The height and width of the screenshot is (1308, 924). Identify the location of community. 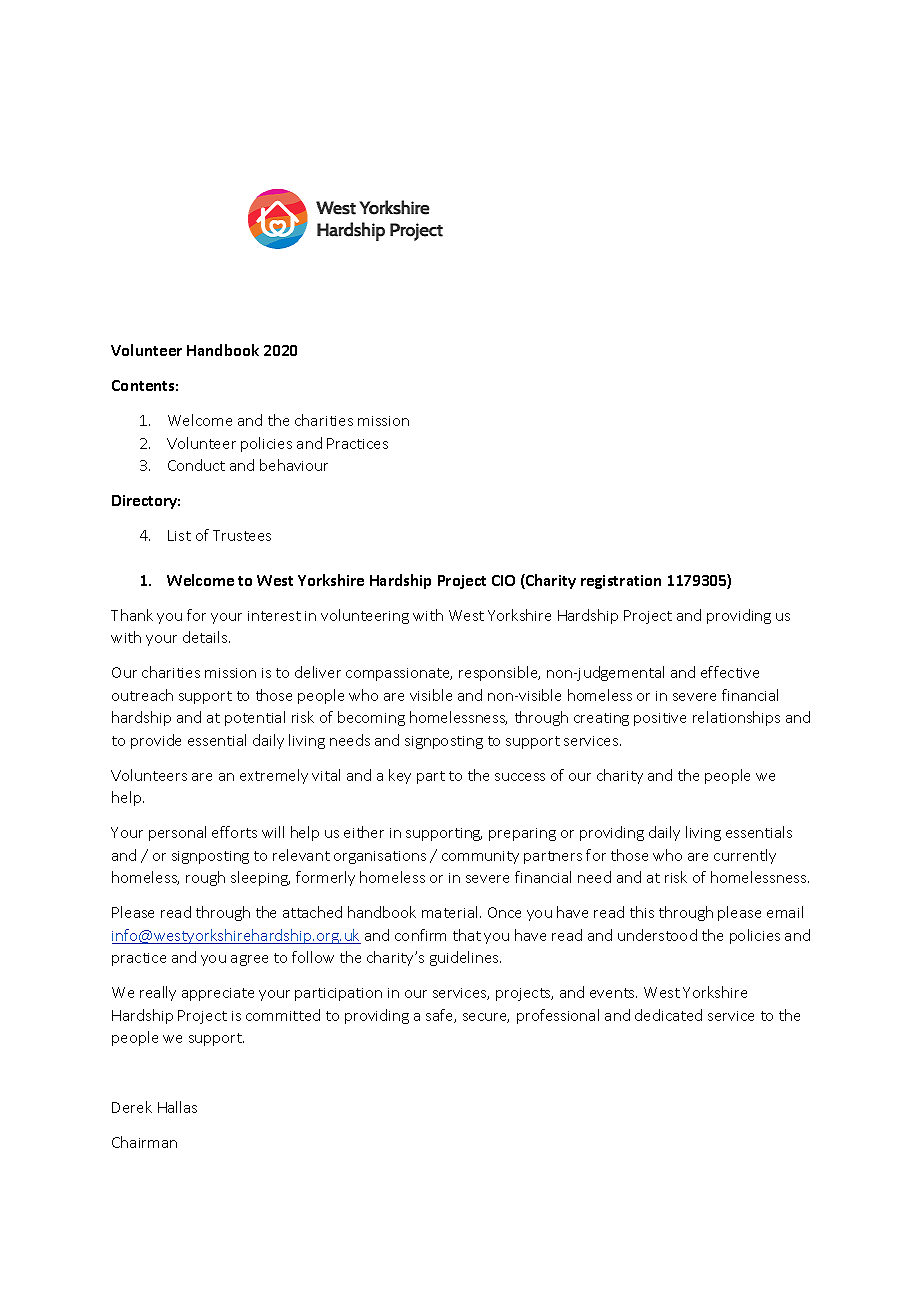
(480, 857).
